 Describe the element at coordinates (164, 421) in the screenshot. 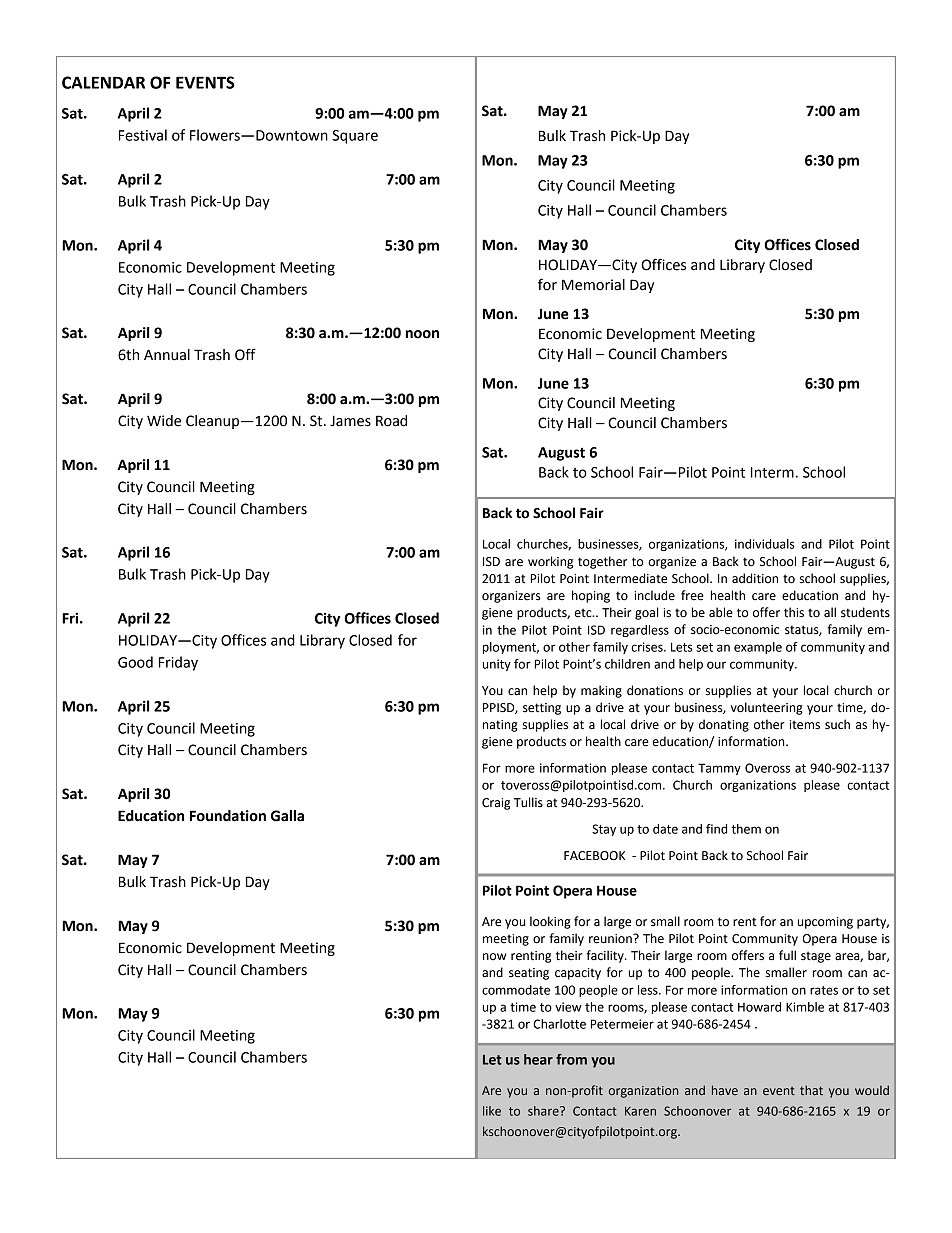

I see `Wide` at that location.
